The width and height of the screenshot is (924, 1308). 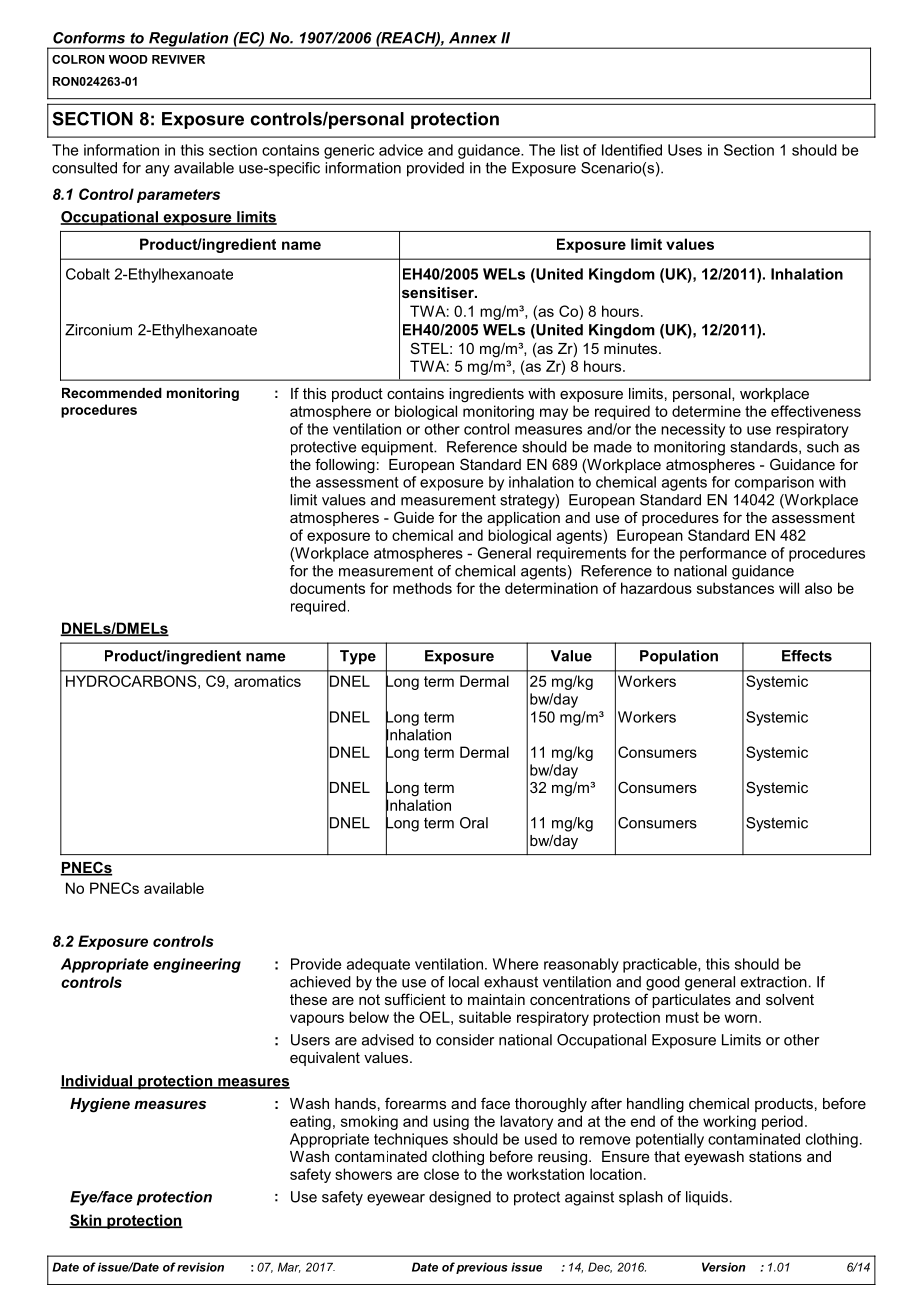 I want to click on local, so click(x=464, y=982).
